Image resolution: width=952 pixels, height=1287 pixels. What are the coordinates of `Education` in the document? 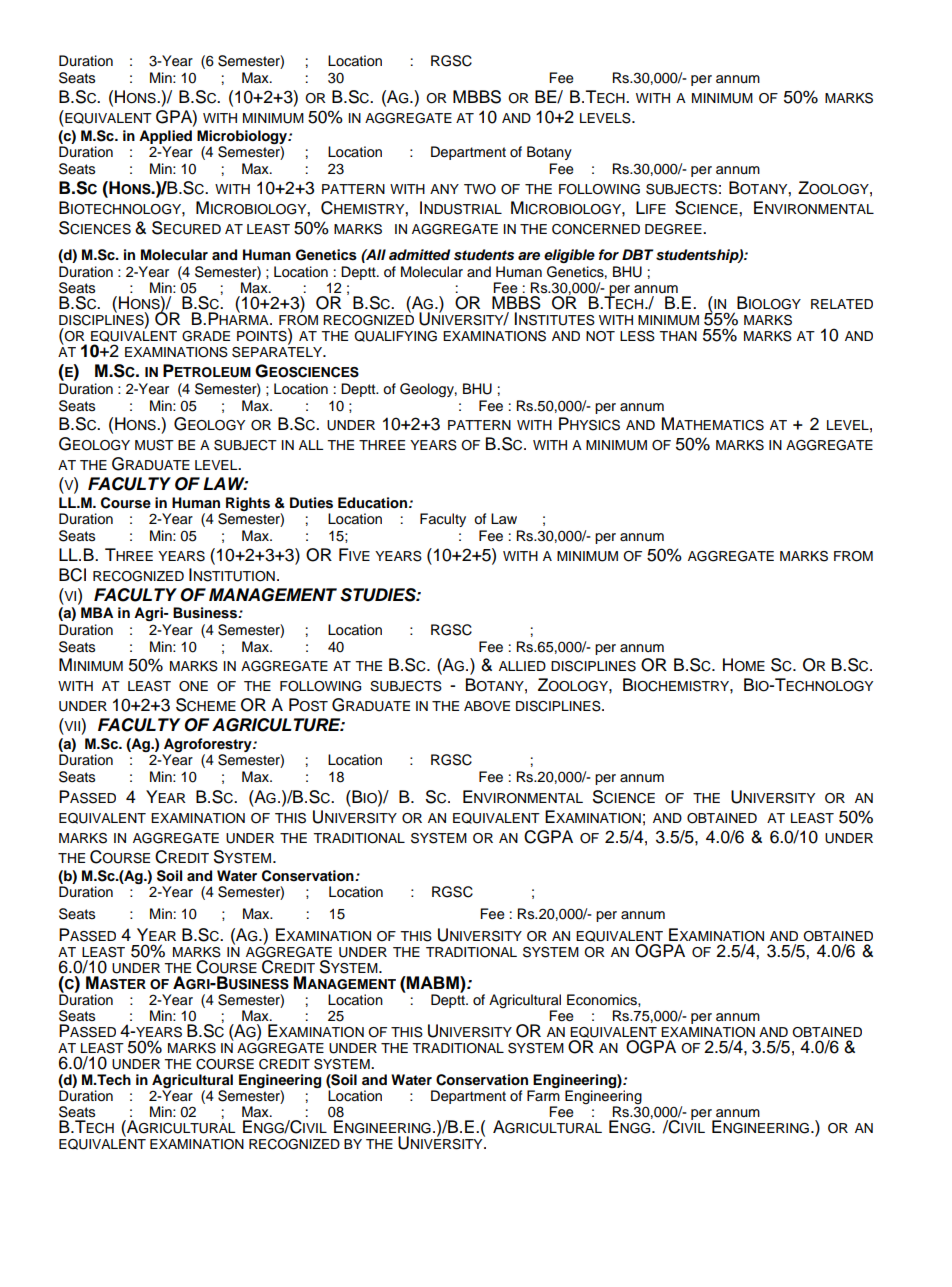 It's located at (374, 503).
